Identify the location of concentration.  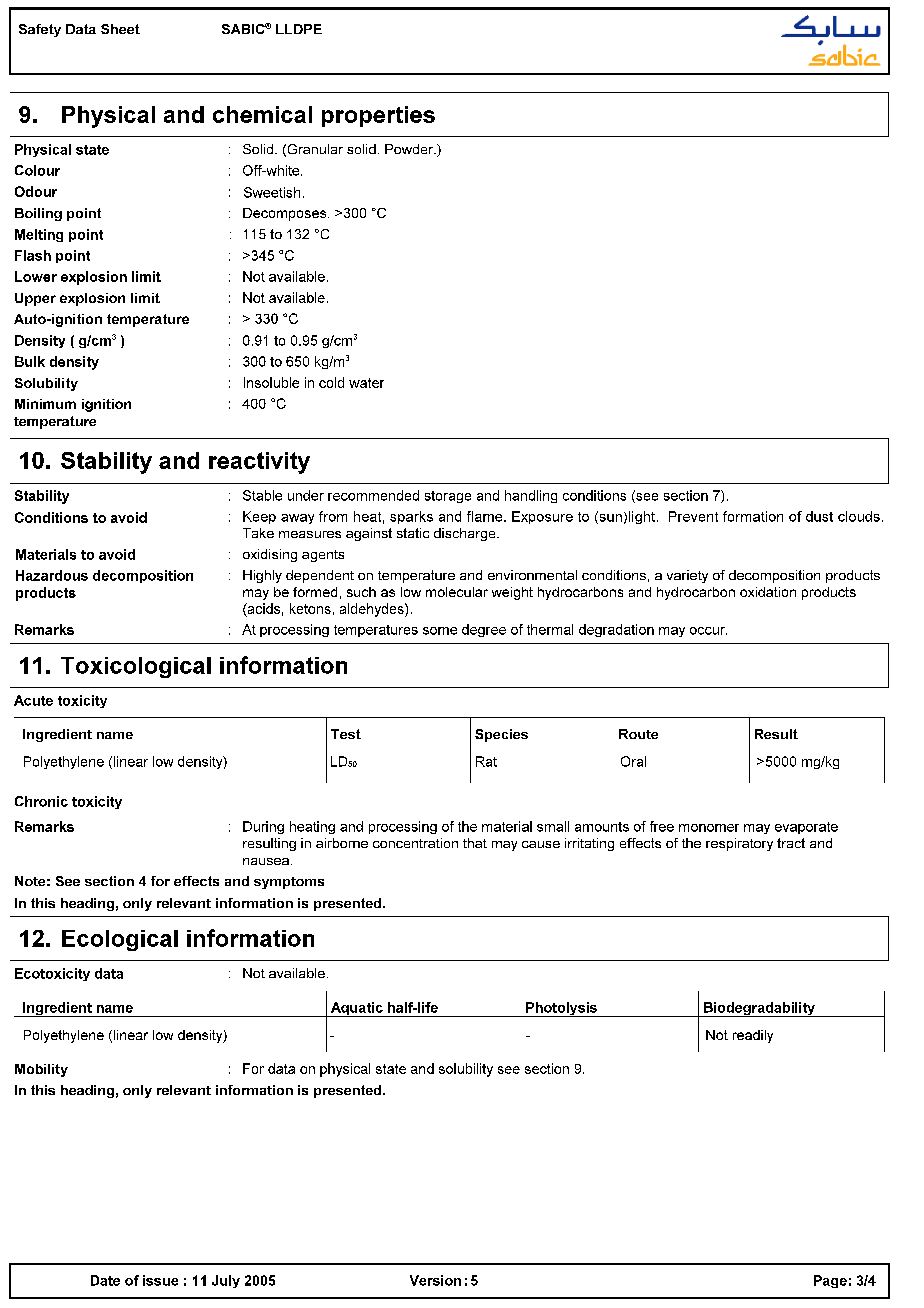
(415, 843).
